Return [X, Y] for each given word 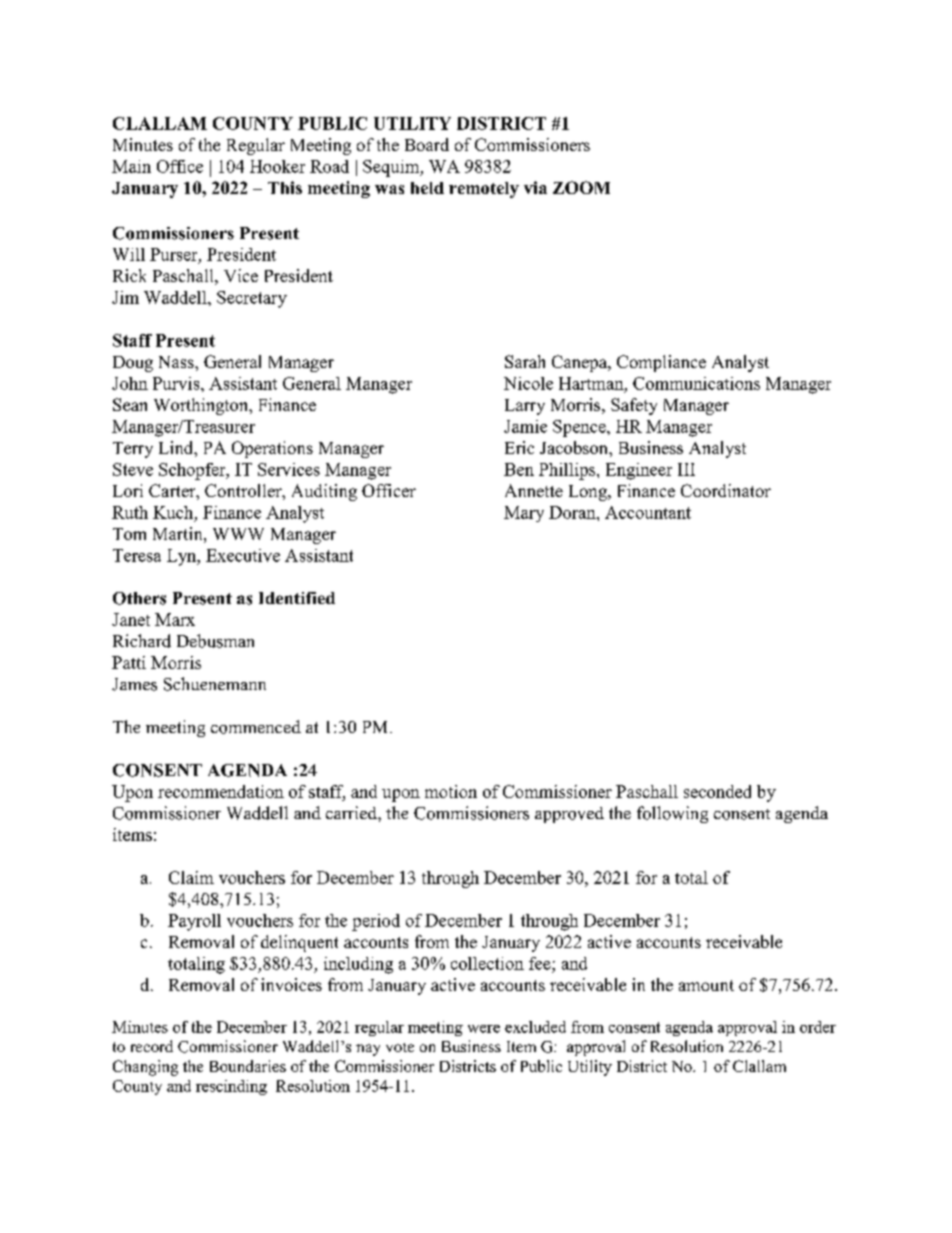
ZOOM [581, 187]
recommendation [221, 791]
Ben [519, 469]
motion [451, 791]
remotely [484, 190]
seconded [717, 791]
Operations [272, 449]
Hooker [277, 166]
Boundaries [248, 1066]
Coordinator [726, 490]
